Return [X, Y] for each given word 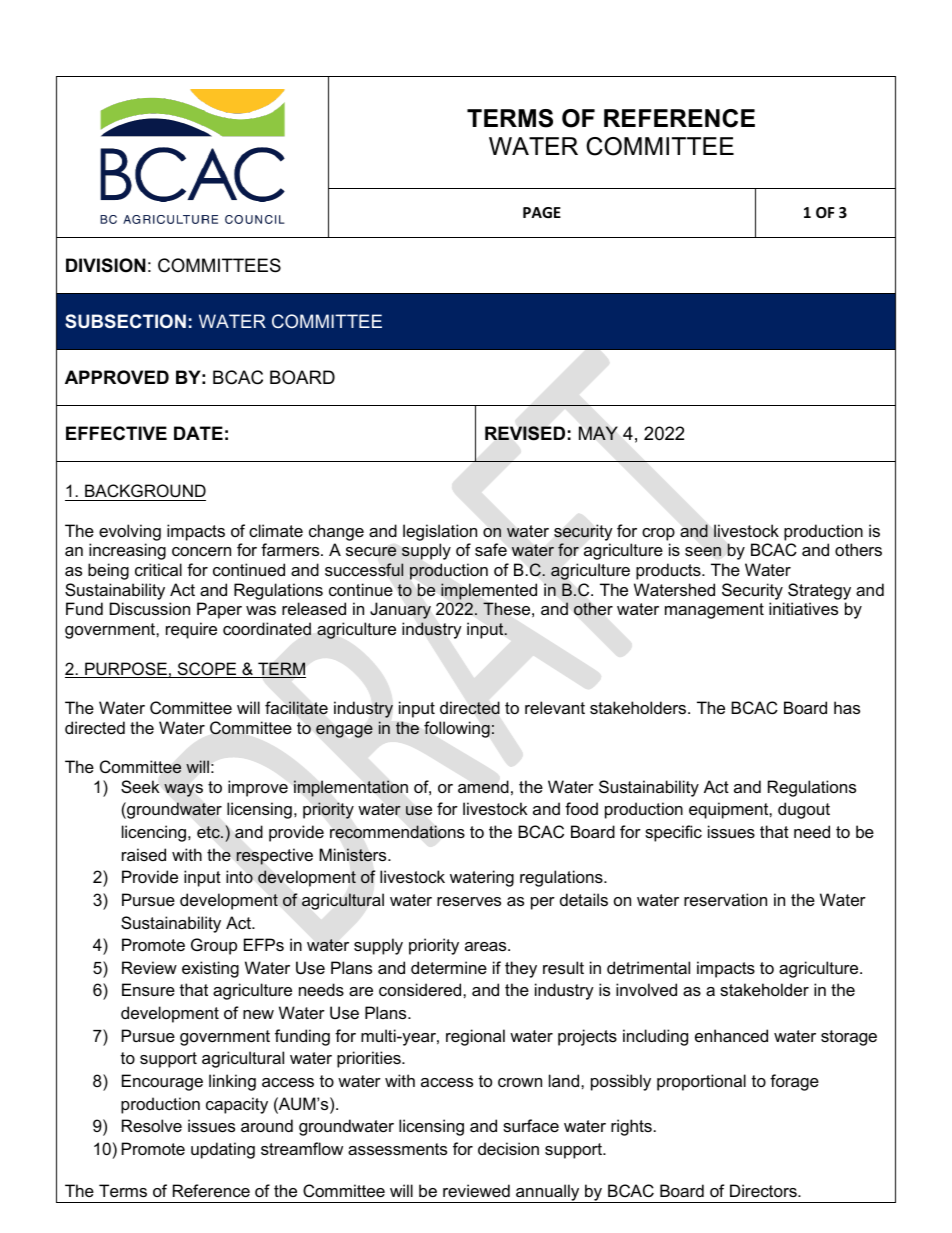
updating [223, 1150]
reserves [469, 901]
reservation [725, 899]
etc [209, 832]
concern [201, 551]
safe [491, 549]
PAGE [542, 212]
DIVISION [106, 265]
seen [703, 551]
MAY [598, 433]
